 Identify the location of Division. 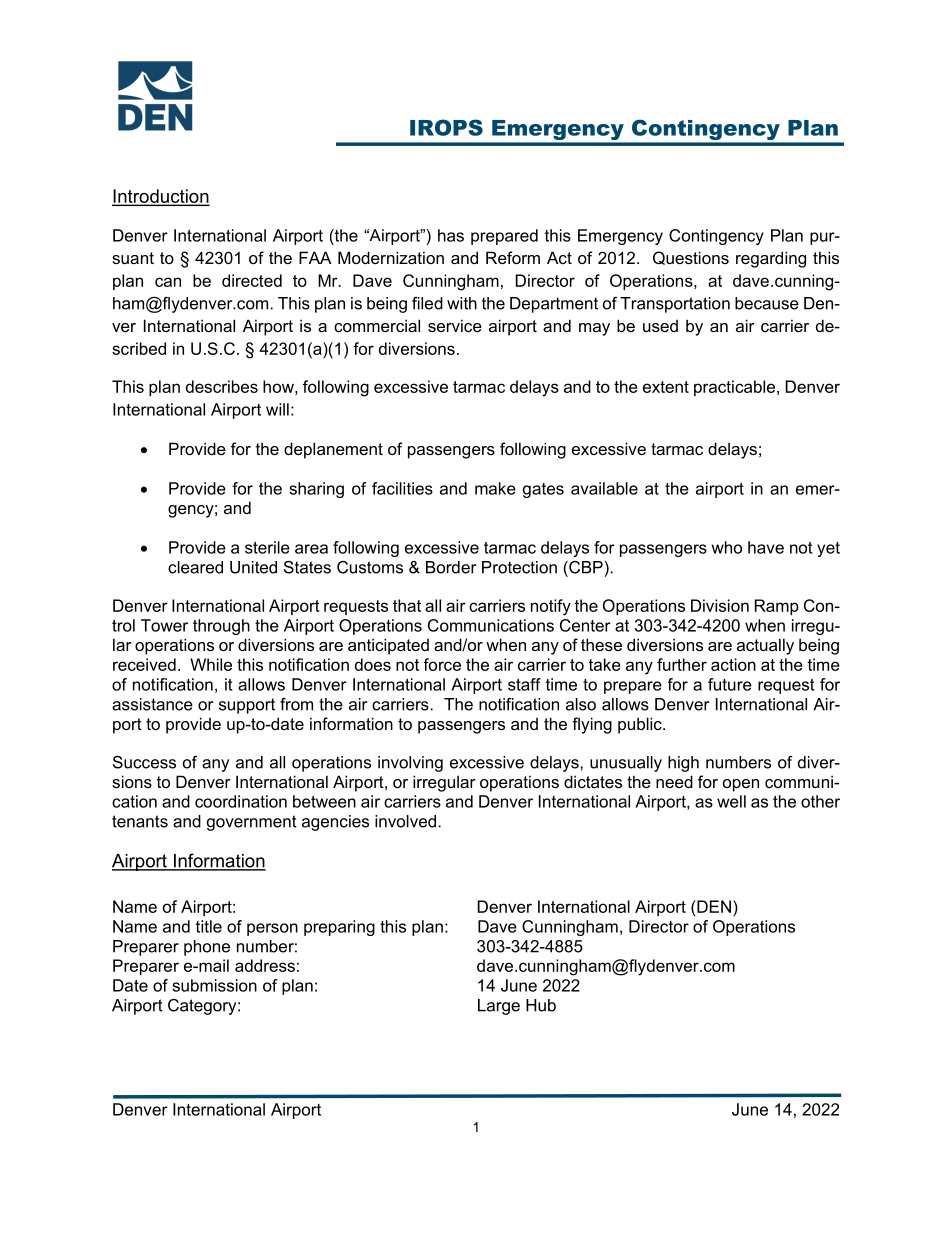
(720, 605).
